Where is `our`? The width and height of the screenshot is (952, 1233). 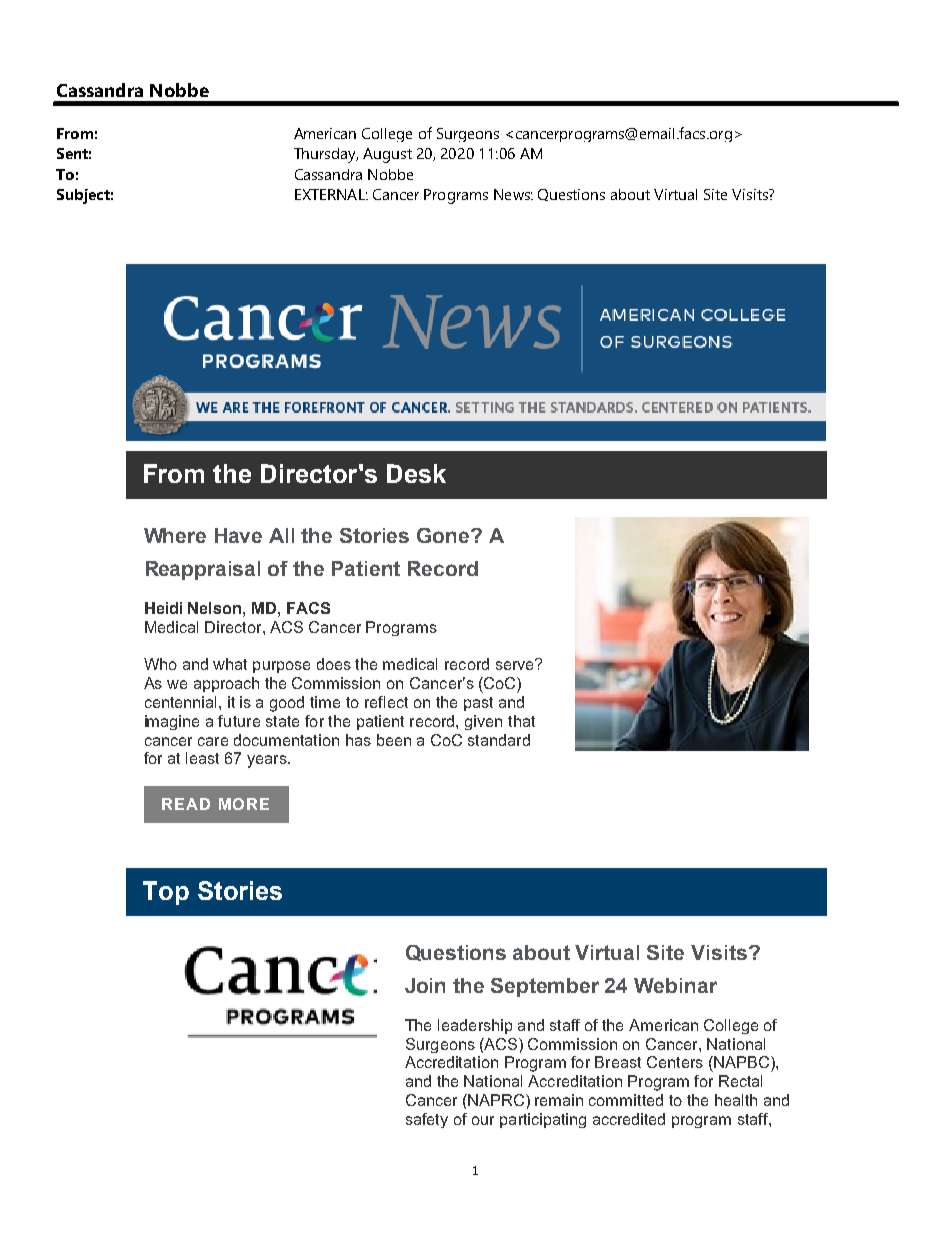 our is located at coordinates (483, 1120).
